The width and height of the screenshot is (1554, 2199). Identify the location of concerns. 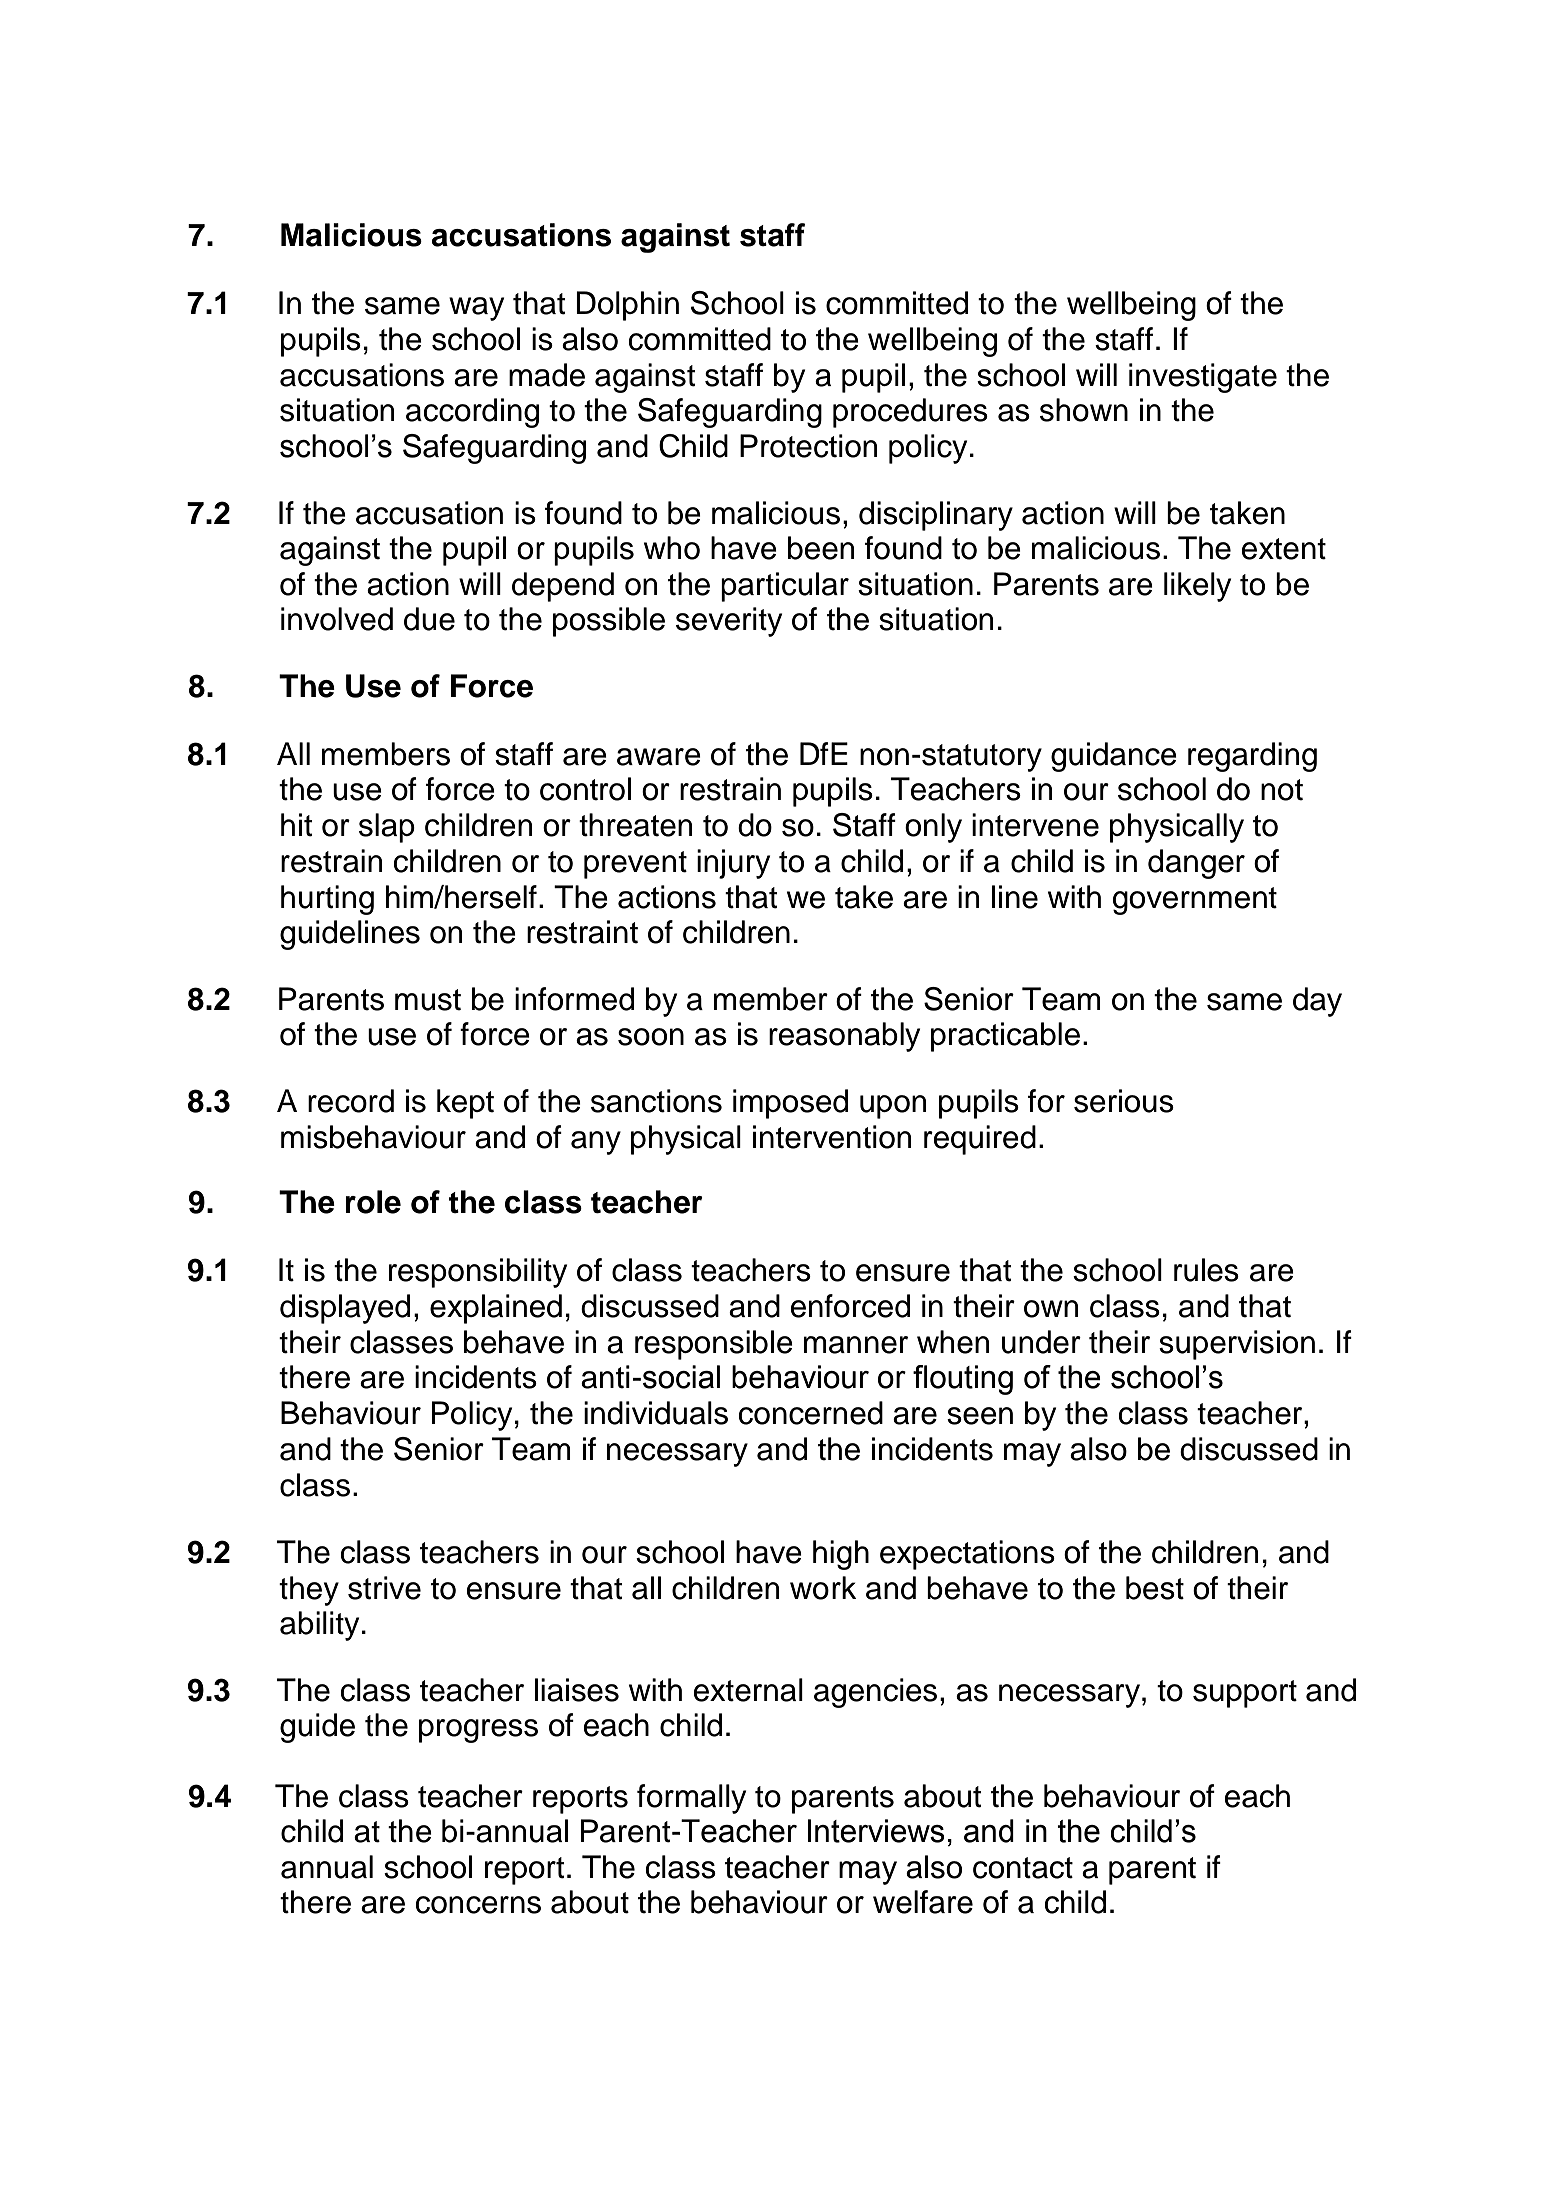
(478, 1905).
